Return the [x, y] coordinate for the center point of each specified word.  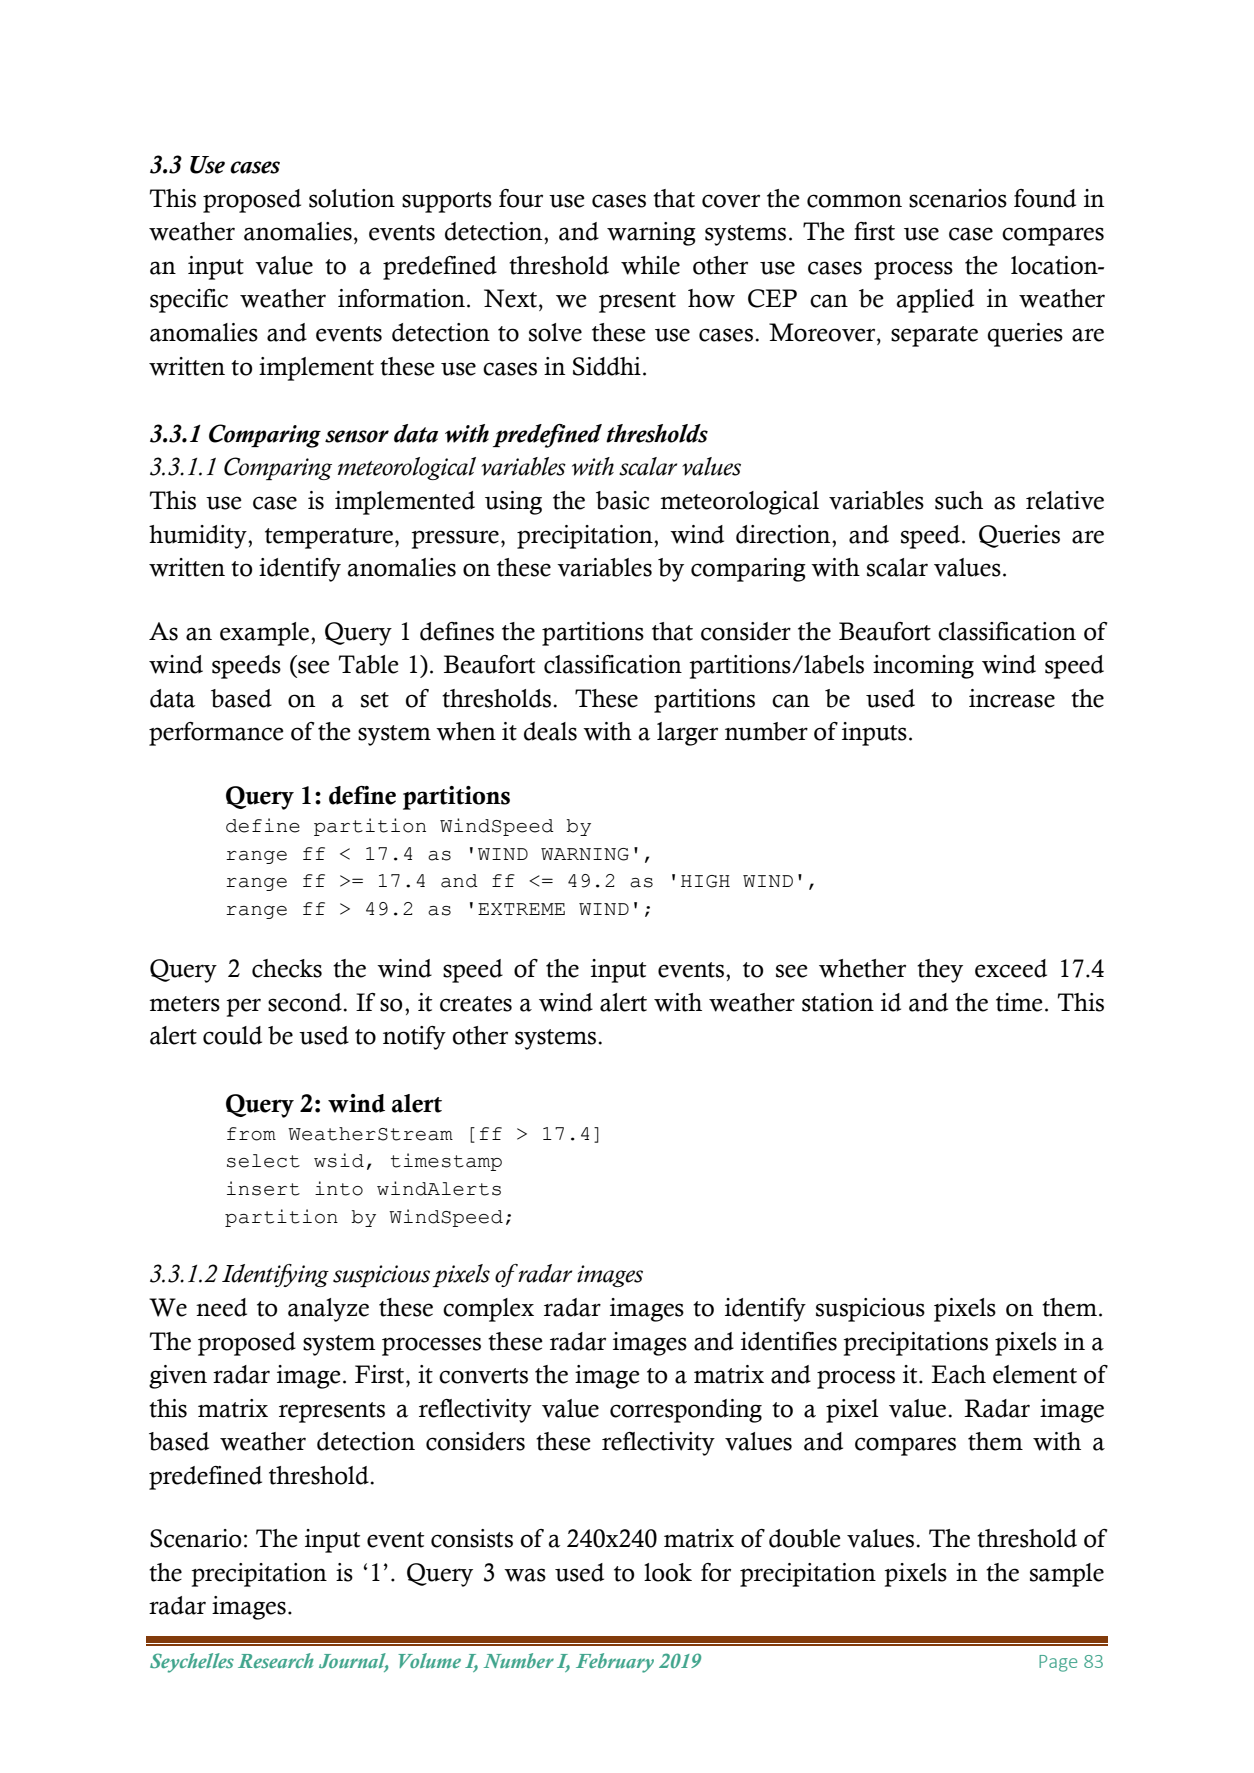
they [940, 971]
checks [287, 968]
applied [935, 301]
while [650, 265]
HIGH [705, 881]
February [615, 1663]
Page [1058, 1663]
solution [352, 198]
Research [276, 1660]
